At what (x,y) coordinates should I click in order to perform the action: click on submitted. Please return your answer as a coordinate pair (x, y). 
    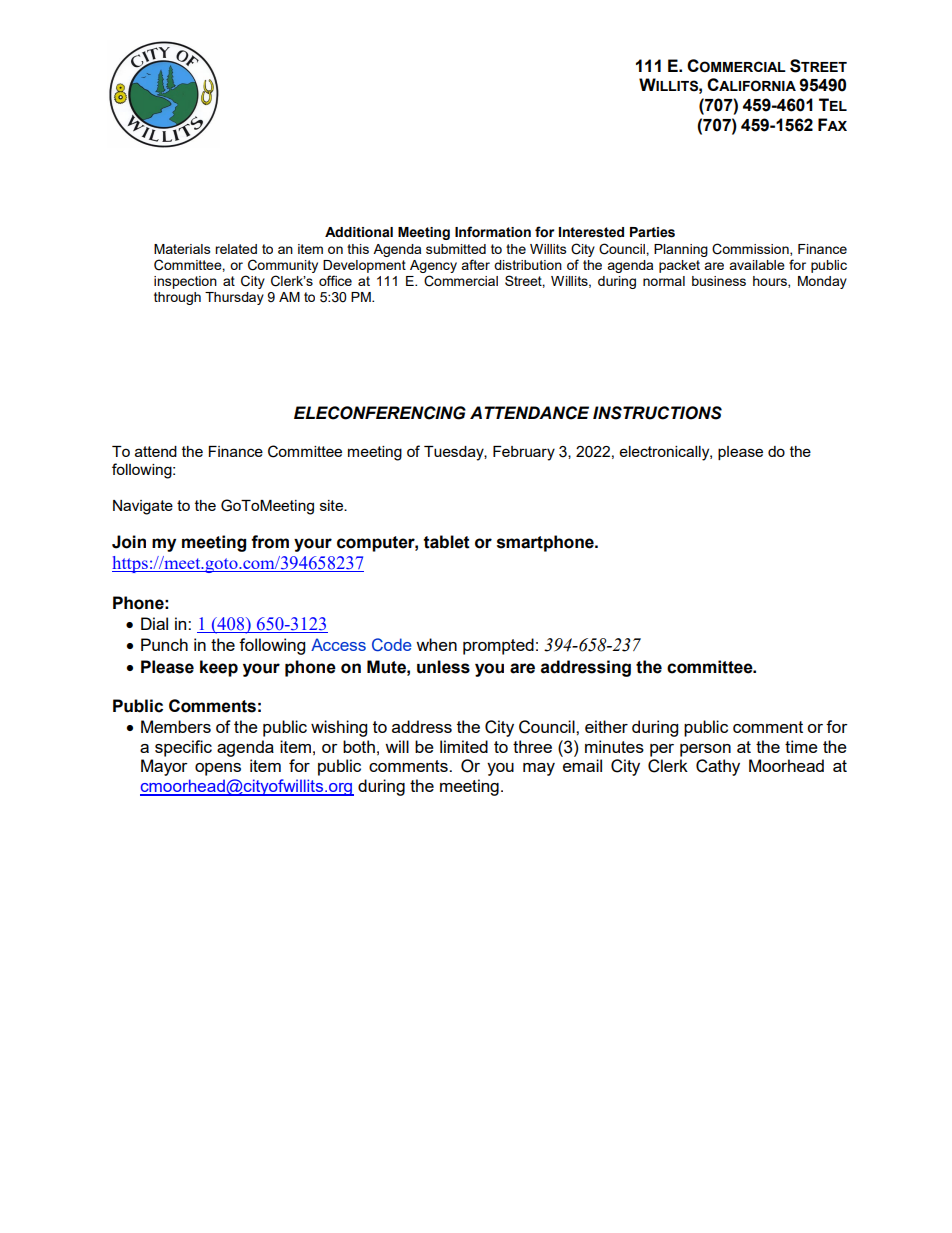
    Looking at the image, I should click on (456, 249).
